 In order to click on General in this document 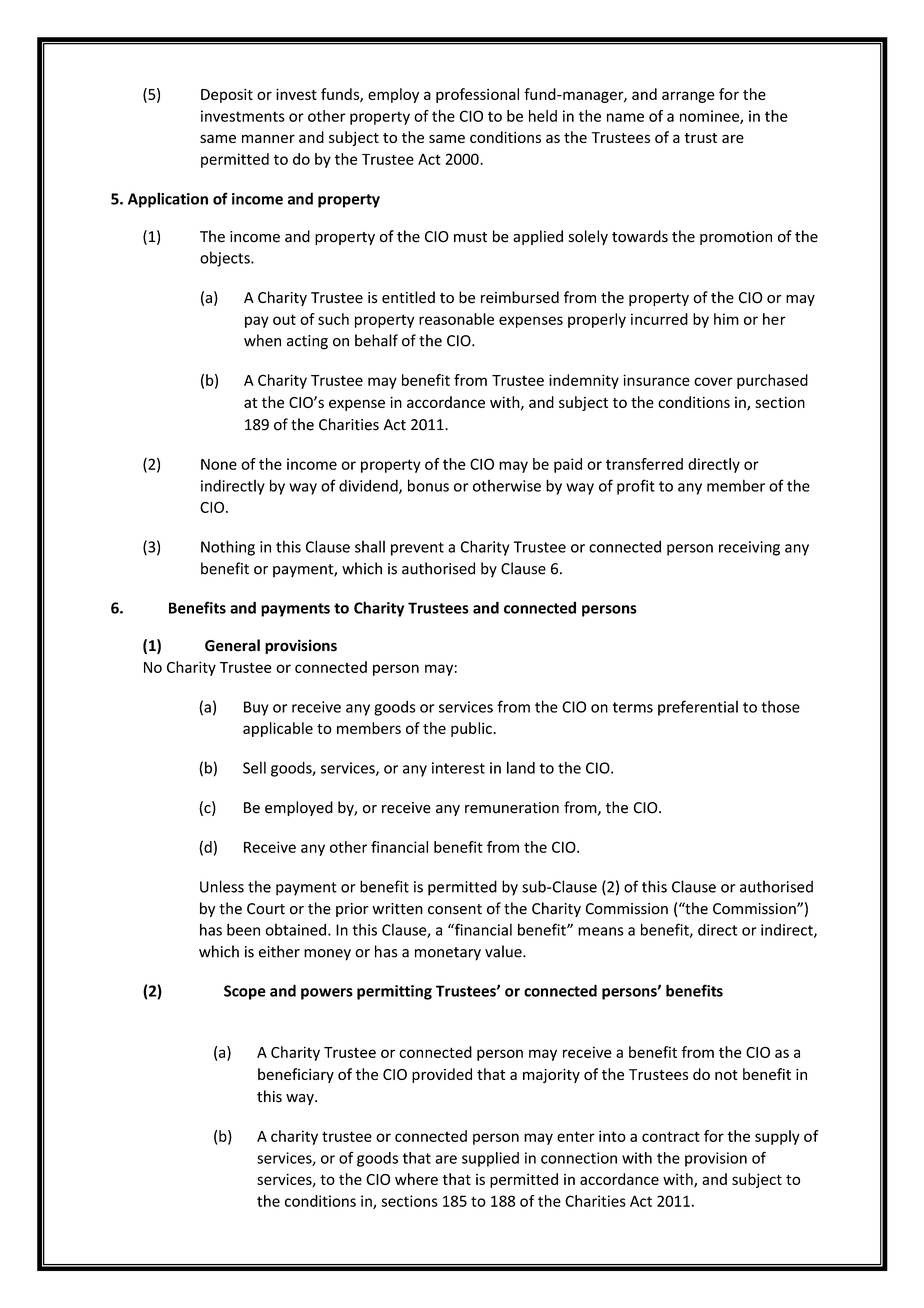, I will do `click(232, 645)`.
